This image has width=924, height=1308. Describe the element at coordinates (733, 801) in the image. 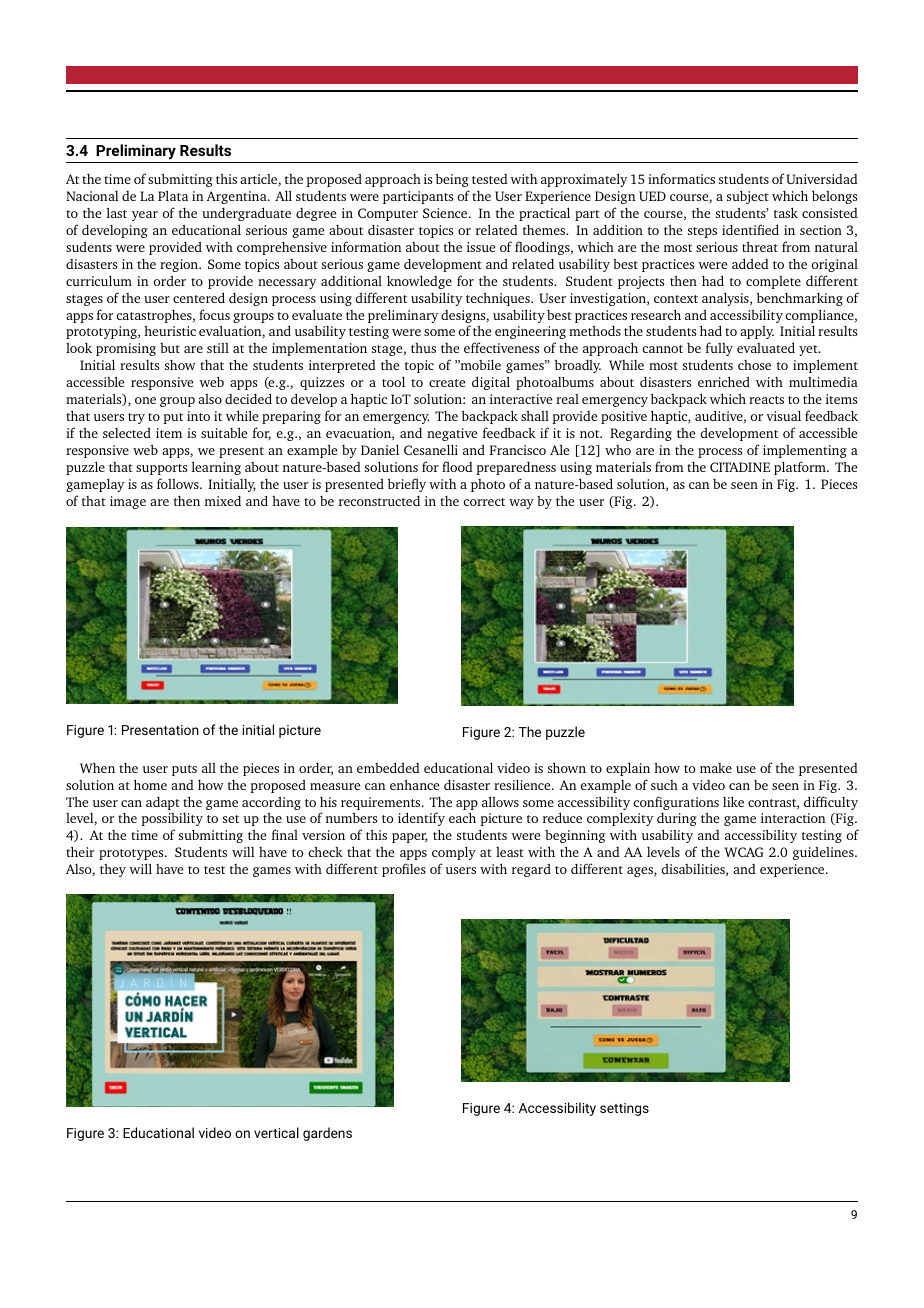

I see `like` at that location.
